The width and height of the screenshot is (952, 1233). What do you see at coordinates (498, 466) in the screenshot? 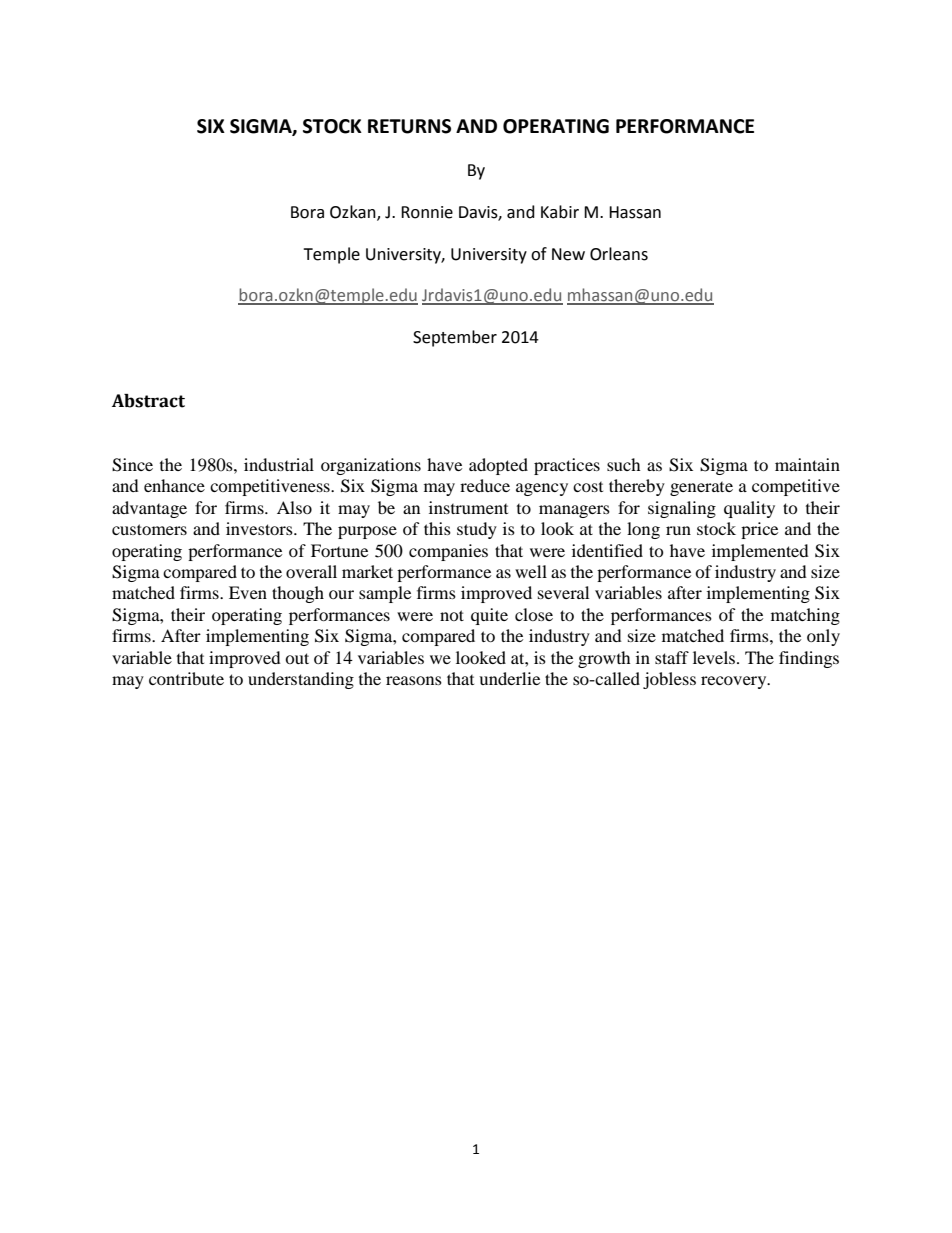
I see `adopted` at bounding box center [498, 466].
